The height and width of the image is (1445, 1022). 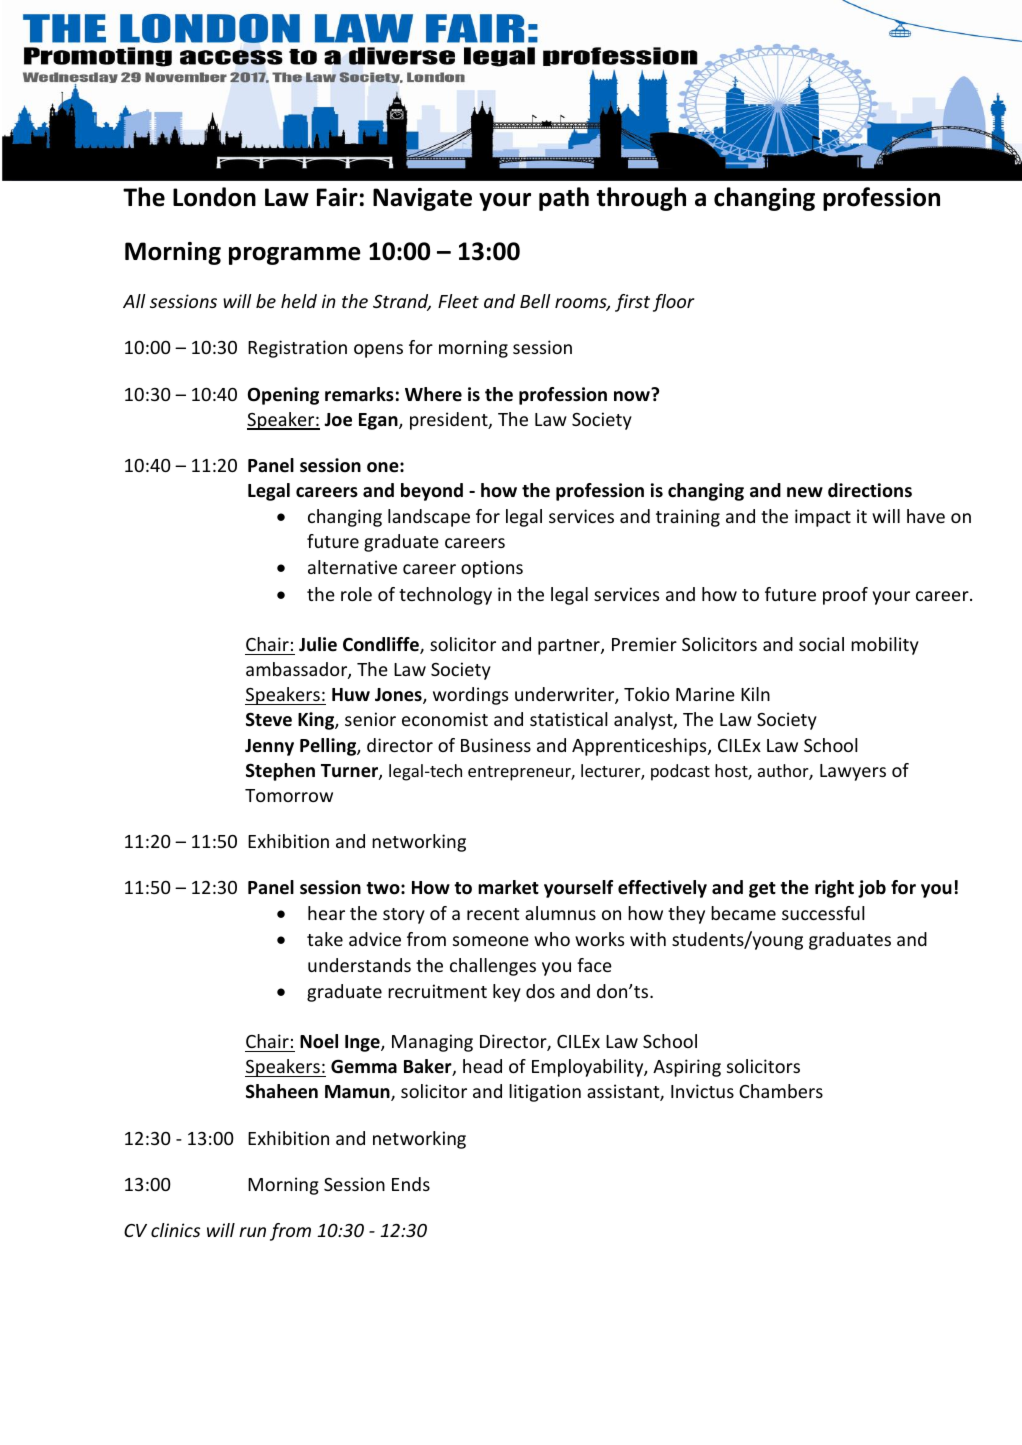 What do you see at coordinates (564, 199) in the image?
I see `path` at bounding box center [564, 199].
